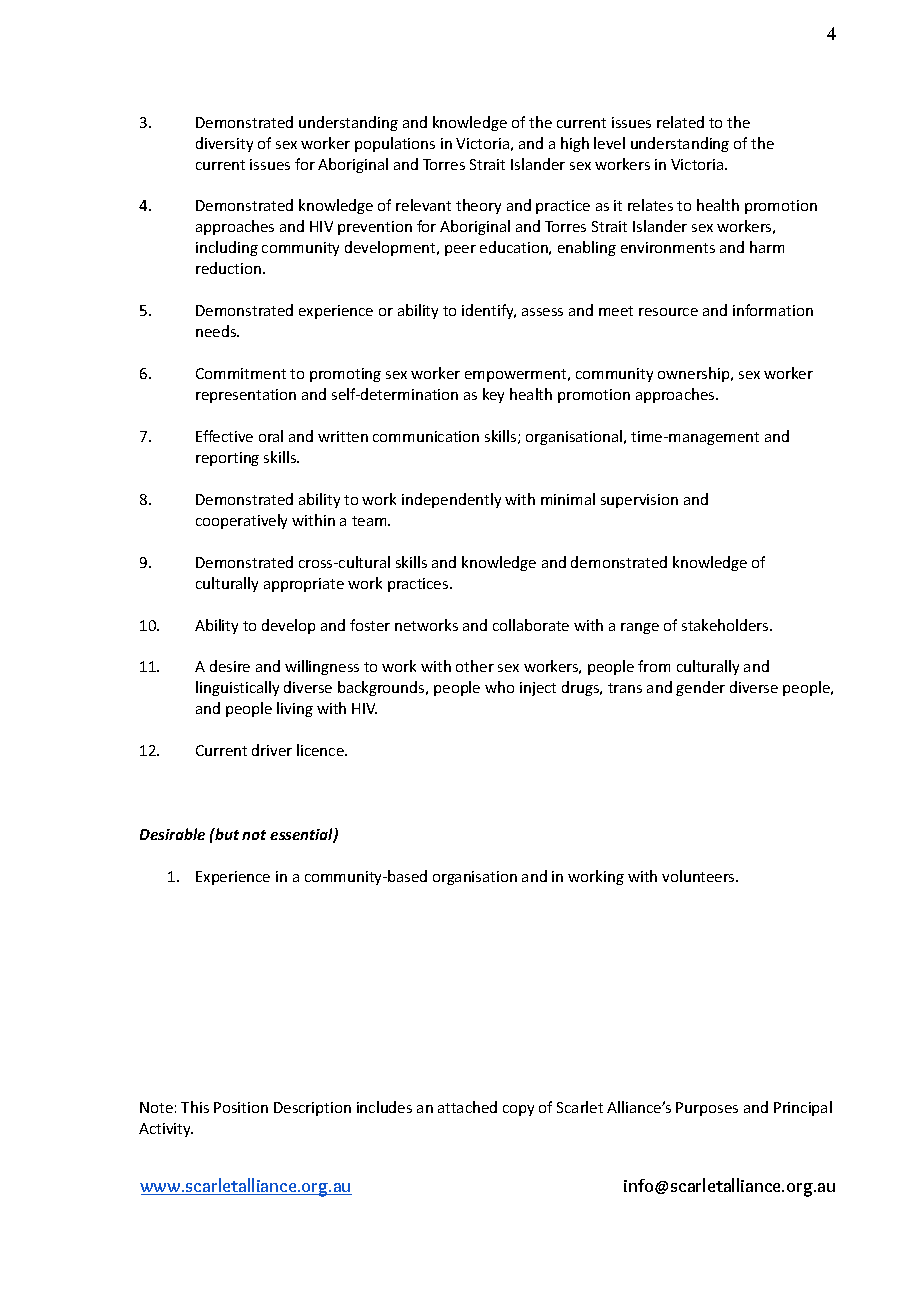 The width and height of the image is (924, 1307). Describe the element at coordinates (272, 750) in the image. I see `driver` at that location.
